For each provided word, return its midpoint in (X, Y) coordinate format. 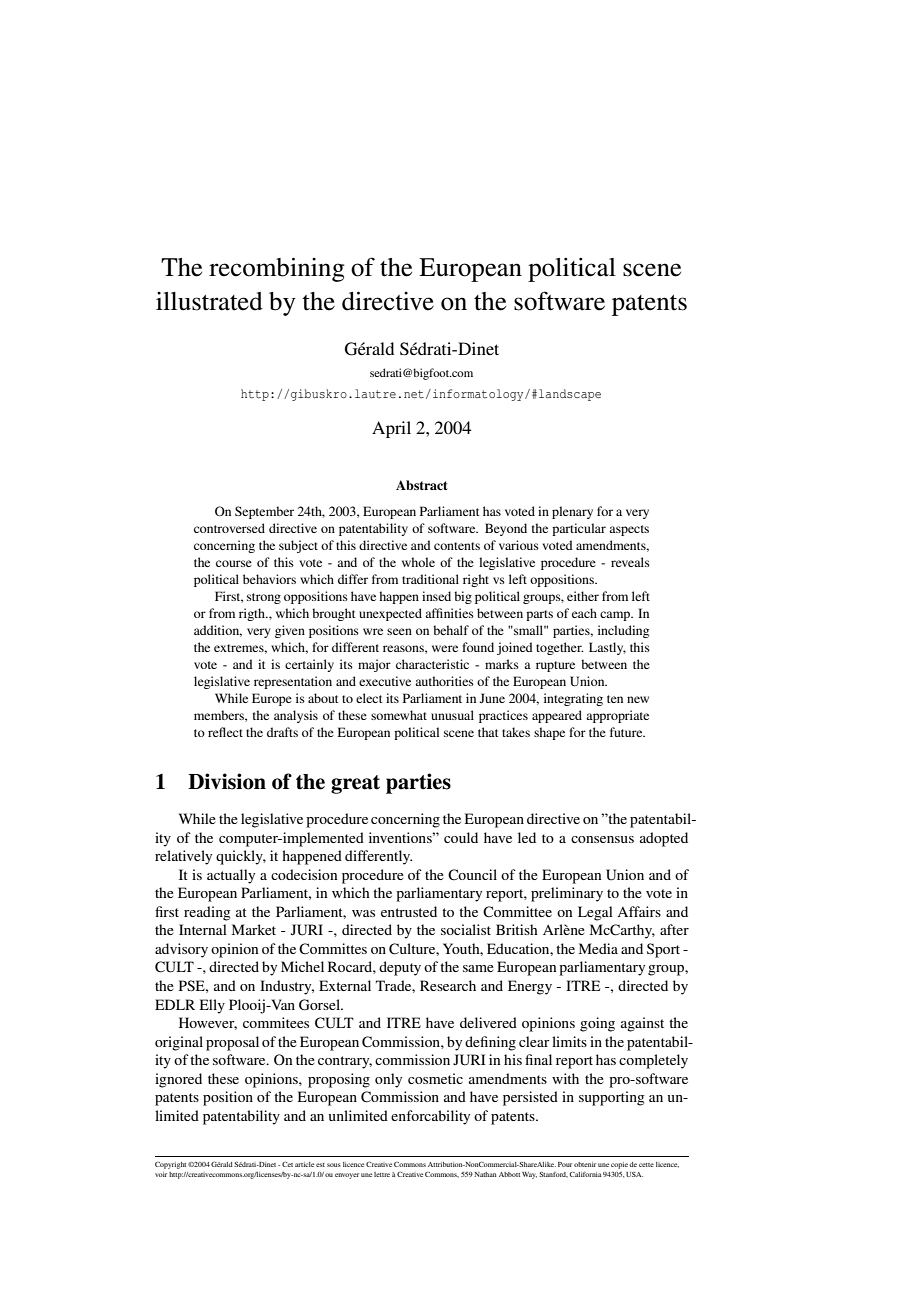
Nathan (485, 1174)
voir (161, 1174)
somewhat (399, 715)
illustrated (209, 301)
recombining (277, 269)
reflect (225, 732)
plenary (572, 512)
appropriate (617, 716)
